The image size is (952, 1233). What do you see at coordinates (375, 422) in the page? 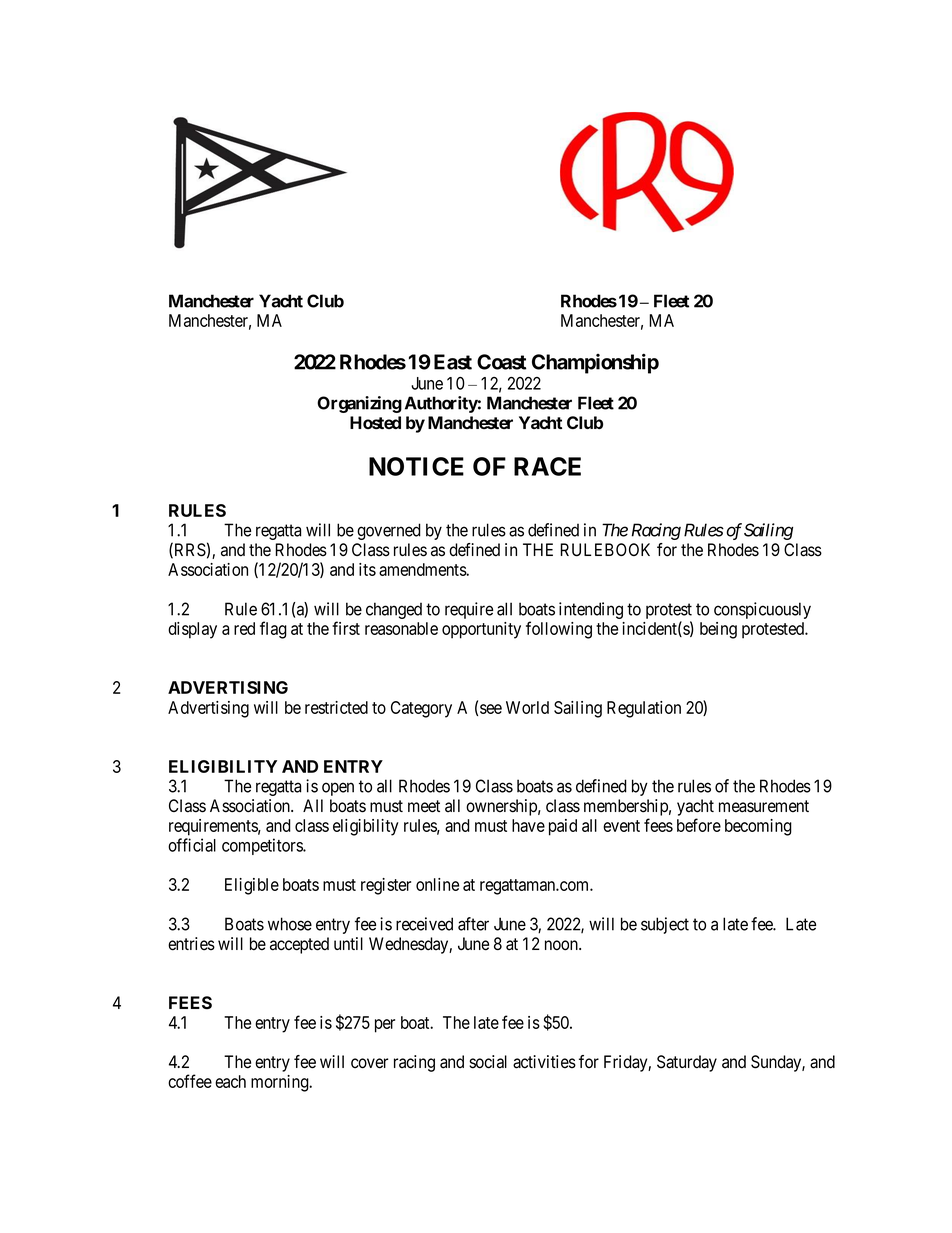
I see `Hosted` at bounding box center [375, 422].
